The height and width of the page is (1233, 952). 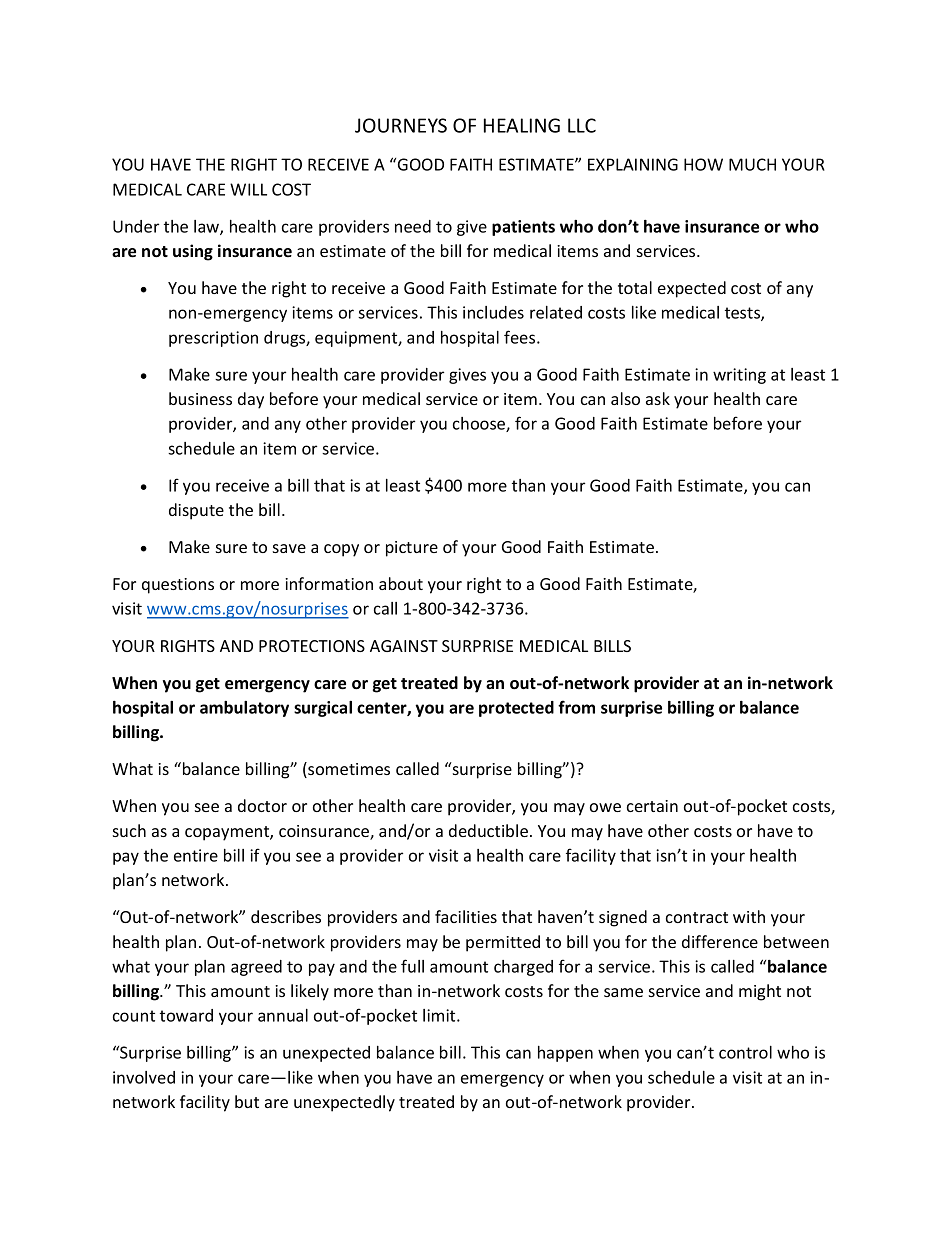 What do you see at coordinates (522, 125) in the page?
I see `HEALING` at bounding box center [522, 125].
